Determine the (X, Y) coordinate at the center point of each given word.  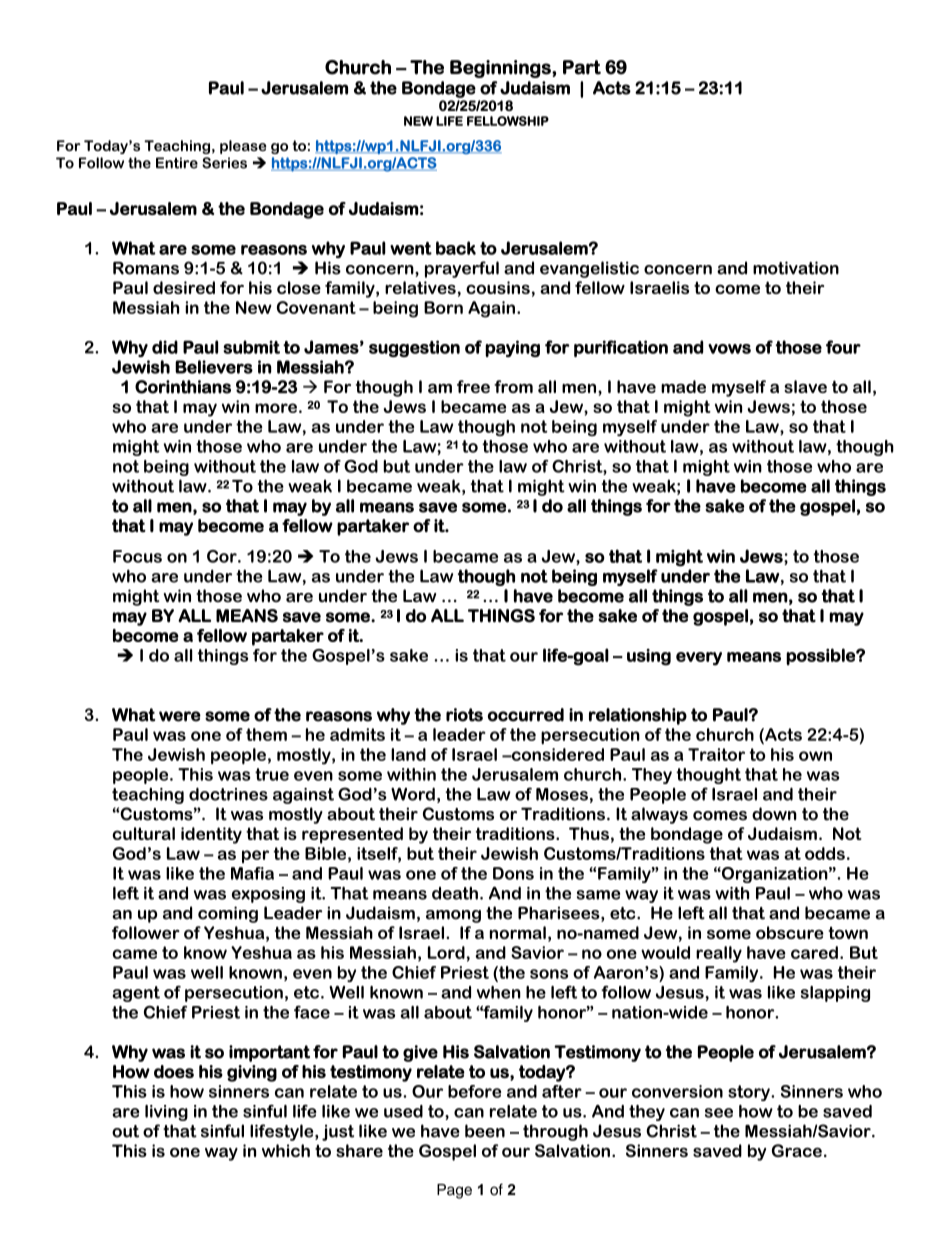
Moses (562, 794)
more (276, 408)
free (473, 386)
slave (805, 386)
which (286, 1150)
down (774, 814)
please (243, 147)
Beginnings (501, 69)
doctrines (228, 794)
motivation (796, 268)
